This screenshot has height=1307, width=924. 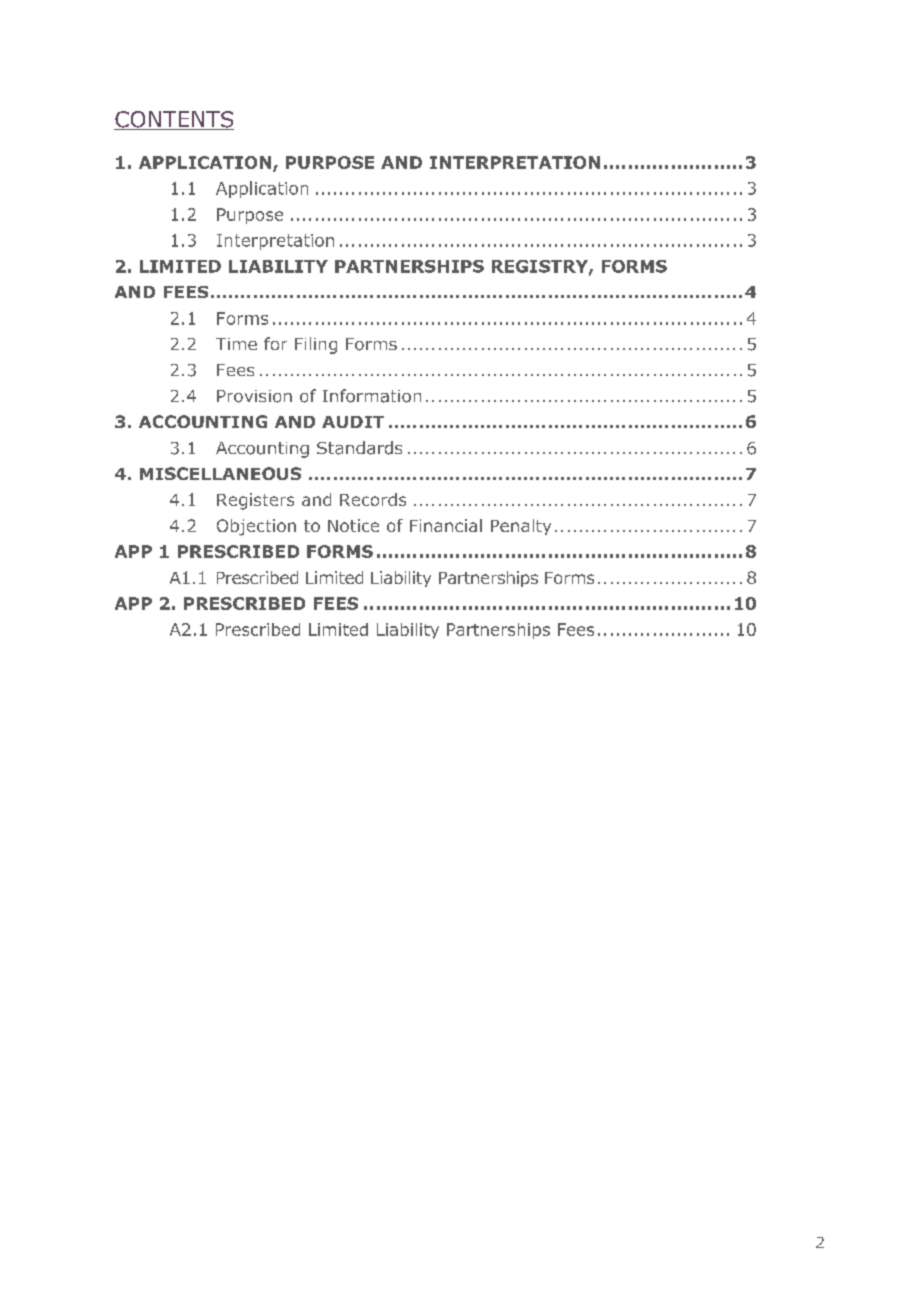 I want to click on Provision, so click(x=254, y=396).
